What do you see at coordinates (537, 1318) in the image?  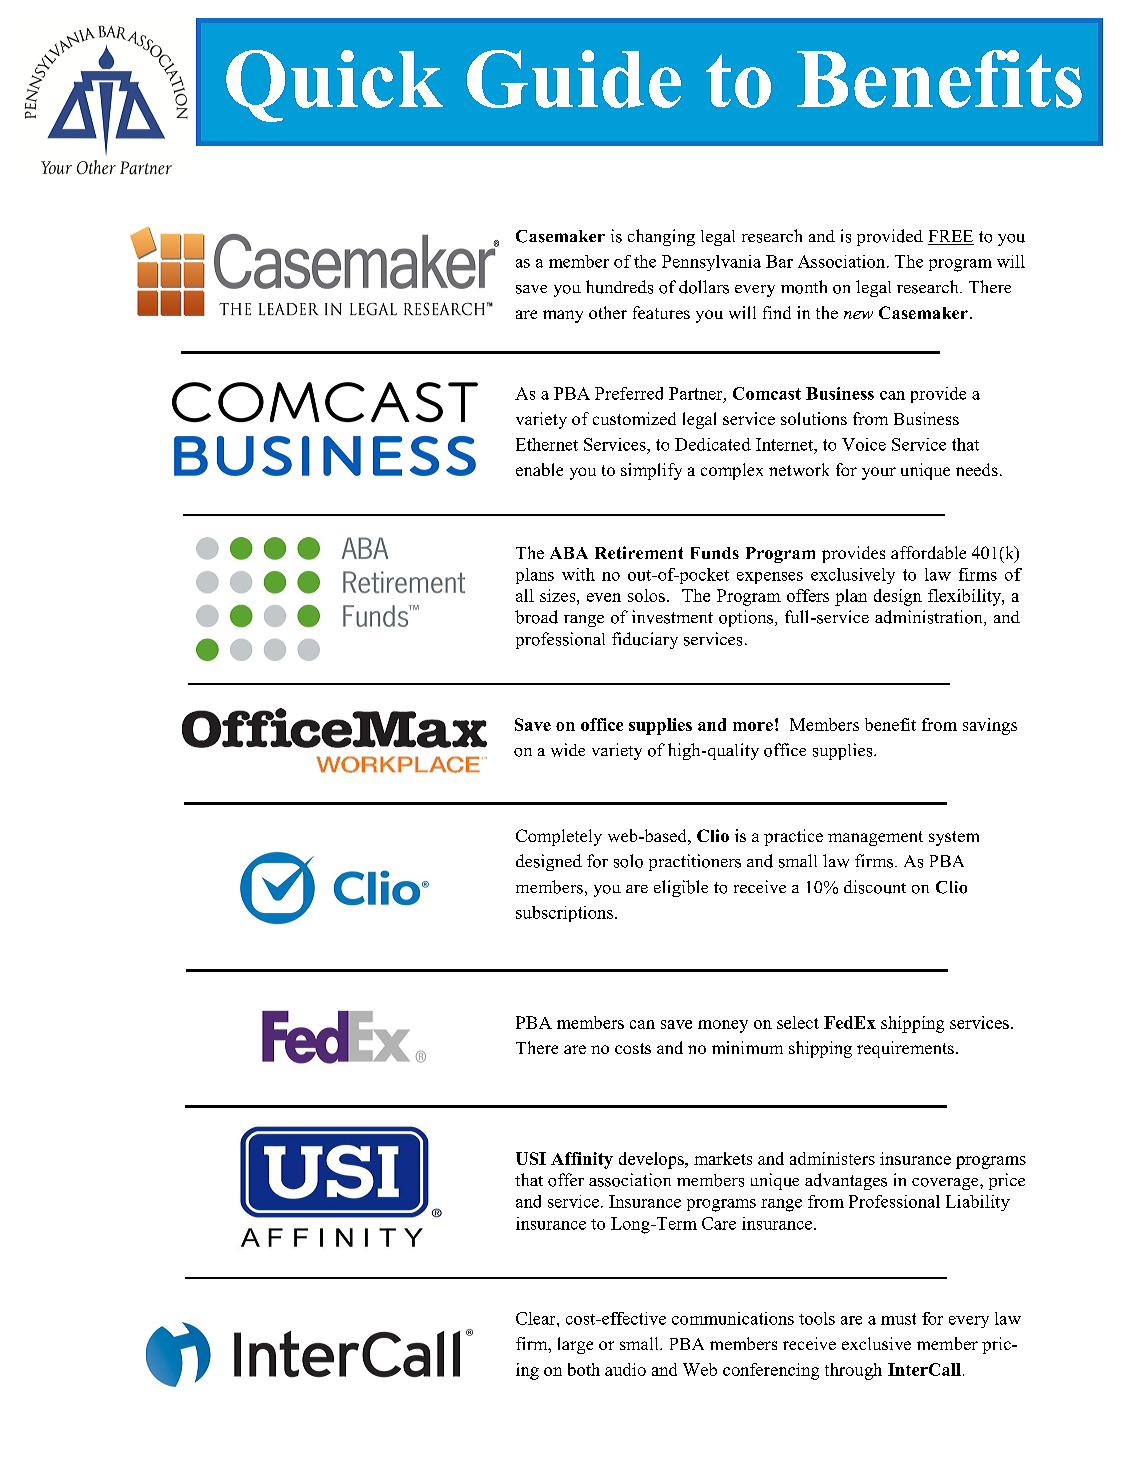 I see `Clear` at bounding box center [537, 1318].
